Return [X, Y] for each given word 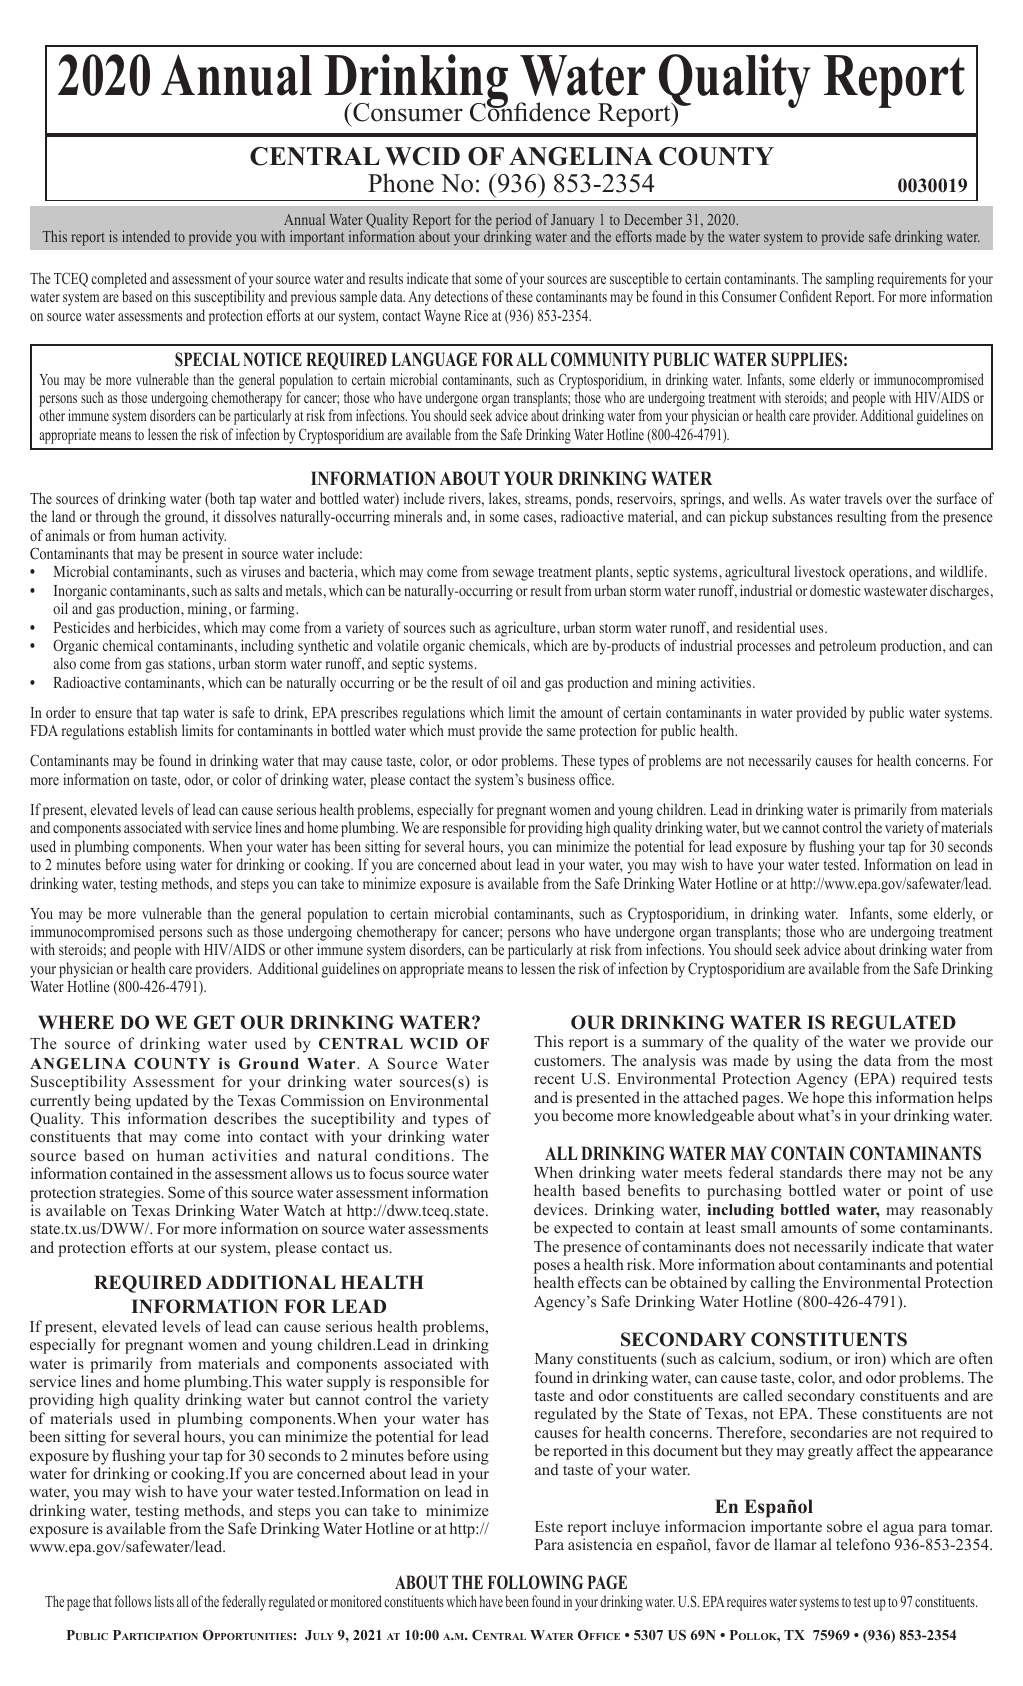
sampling [850, 280]
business [551, 779]
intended [146, 236]
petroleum [847, 647]
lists [164, 1601]
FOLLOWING [535, 1582]
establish [152, 730]
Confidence [530, 111]
